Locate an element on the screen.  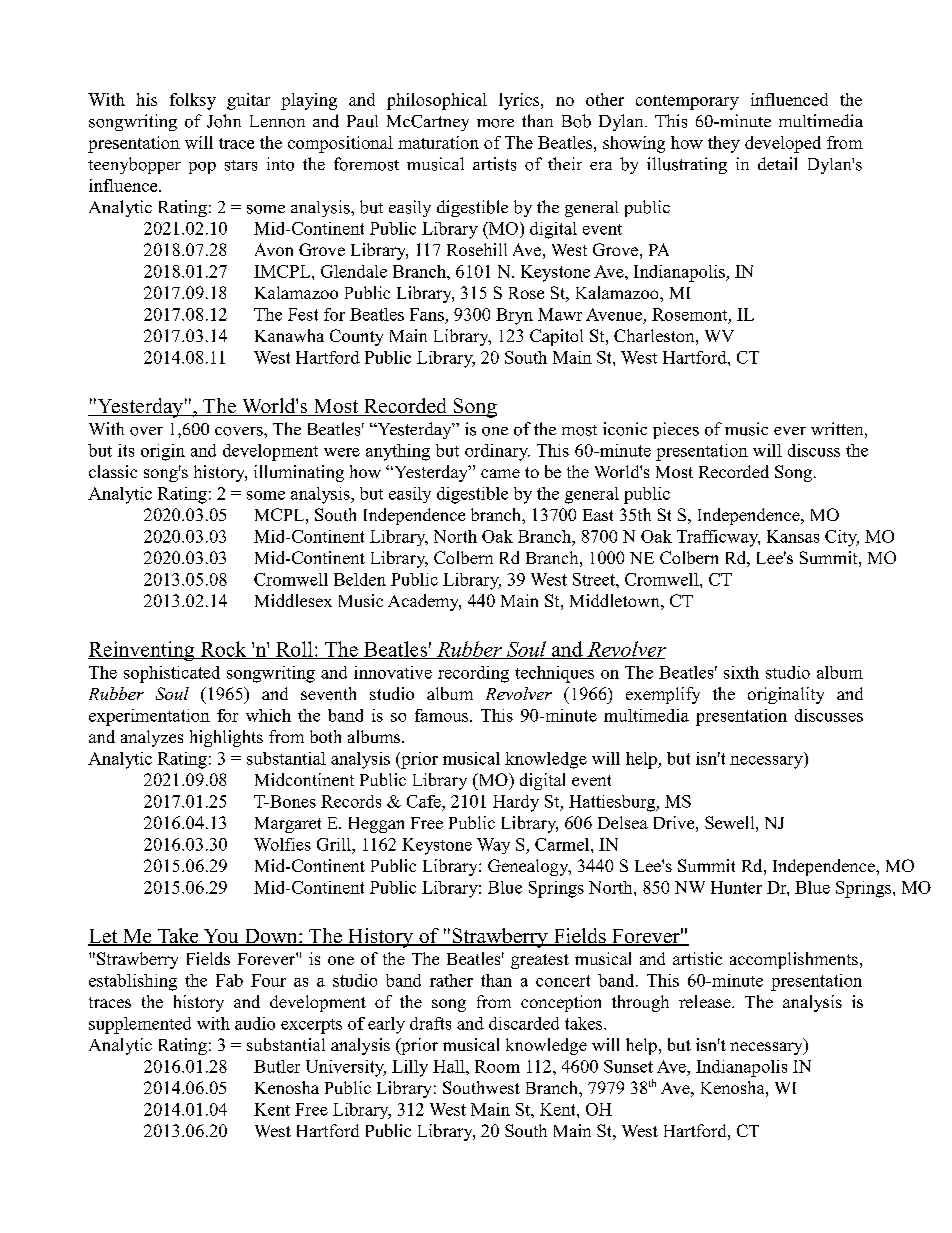
ordinary is located at coordinates (497, 452).
